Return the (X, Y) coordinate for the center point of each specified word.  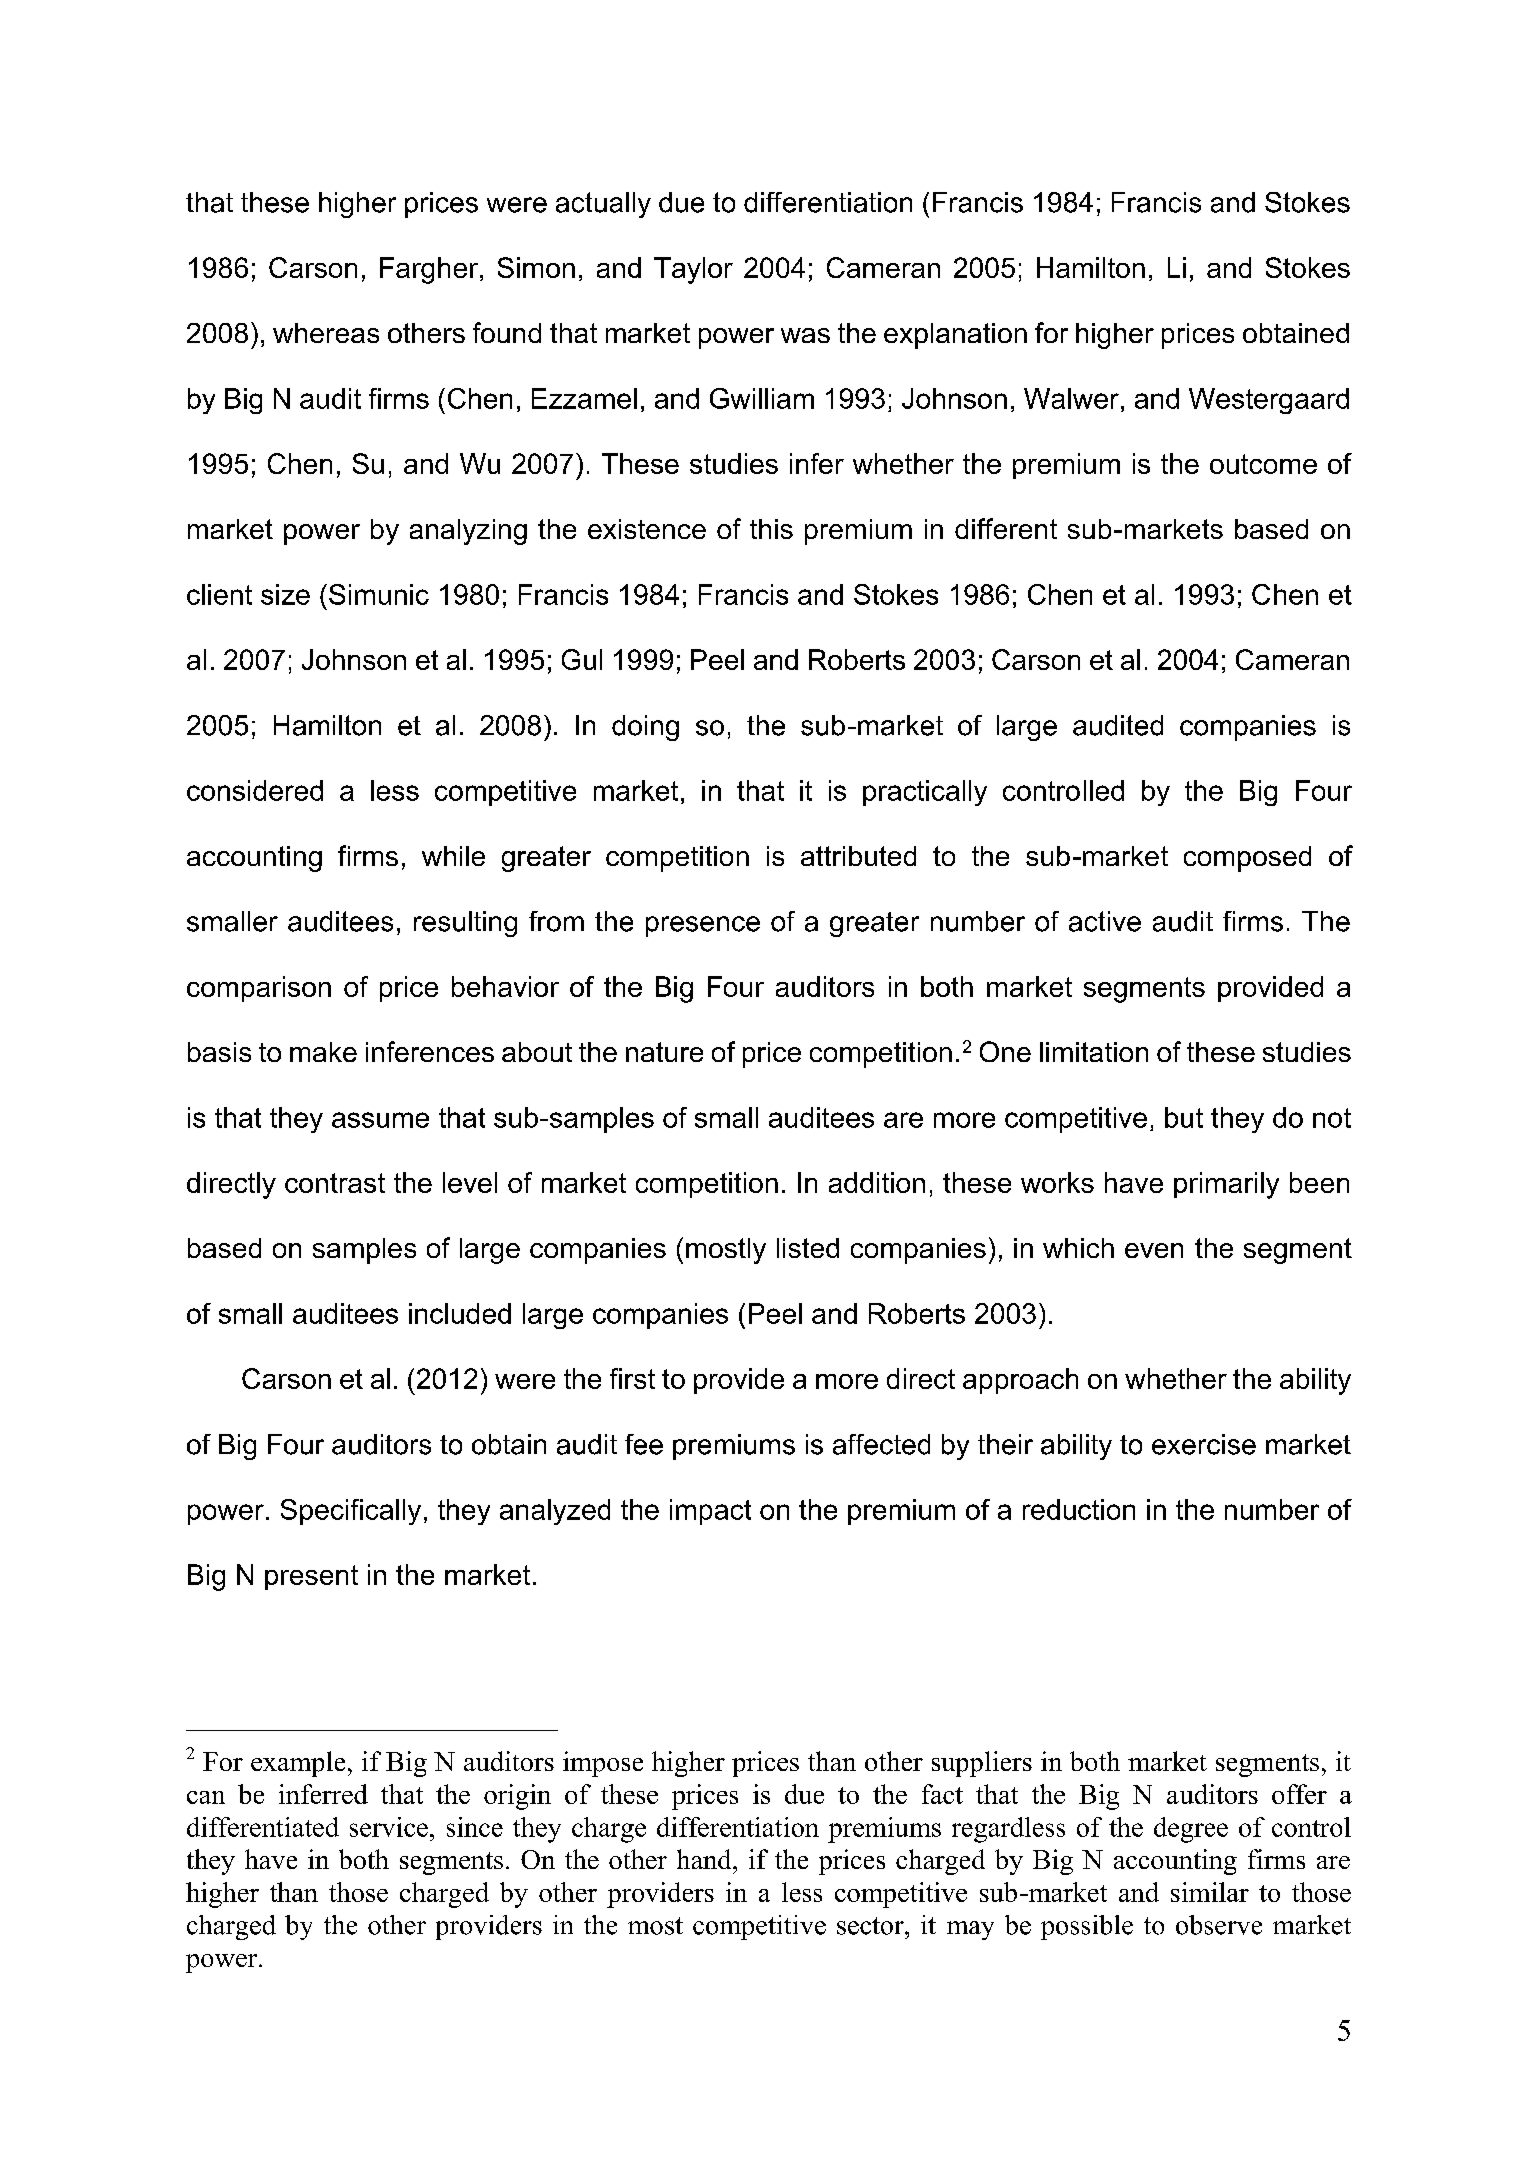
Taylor (693, 270)
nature (664, 1052)
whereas (326, 333)
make (323, 1052)
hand (705, 1859)
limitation (1094, 1052)
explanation (955, 336)
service (389, 1827)
